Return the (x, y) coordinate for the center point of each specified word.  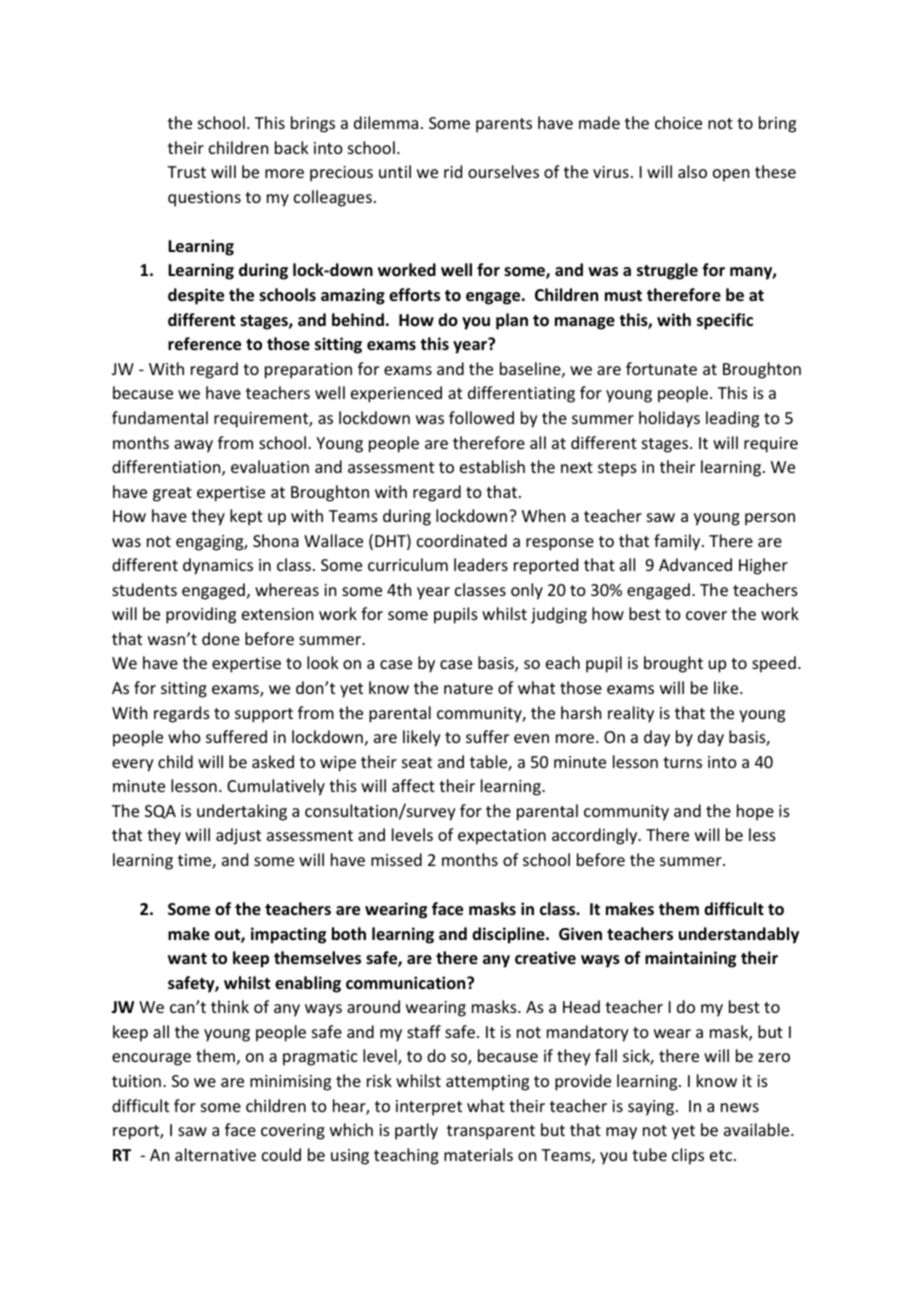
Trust (186, 172)
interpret (429, 1108)
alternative (215, 1154)
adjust (238, 836)
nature (468, 688)
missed (396, 859)
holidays (669, 419)
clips (688, 1156)
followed (481, 417)
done (221, 638)
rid (453, 171)
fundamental (160, 417)
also (692, 171)
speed (774, 664)
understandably (739, 935)
